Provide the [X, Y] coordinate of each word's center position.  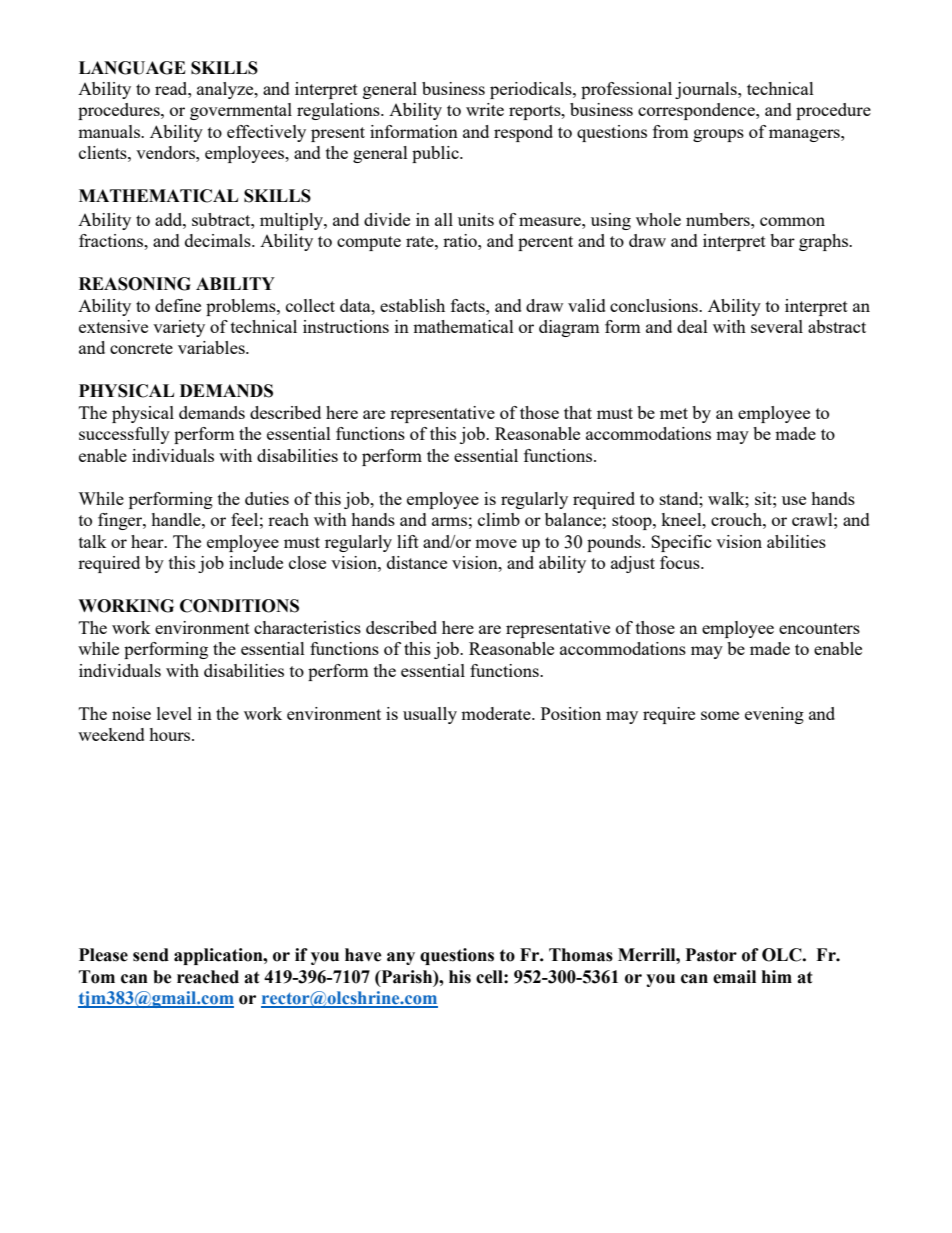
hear [148, 541]
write [485, 109]
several [777, 326]
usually [430, 715]
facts [469, 305]
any [401, 958]
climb [499, 519]
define [178, 305]
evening [774, 715]
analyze [226, 90]
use [794, 500]
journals [707, 90]
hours [171, 734]
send [151, 955]
